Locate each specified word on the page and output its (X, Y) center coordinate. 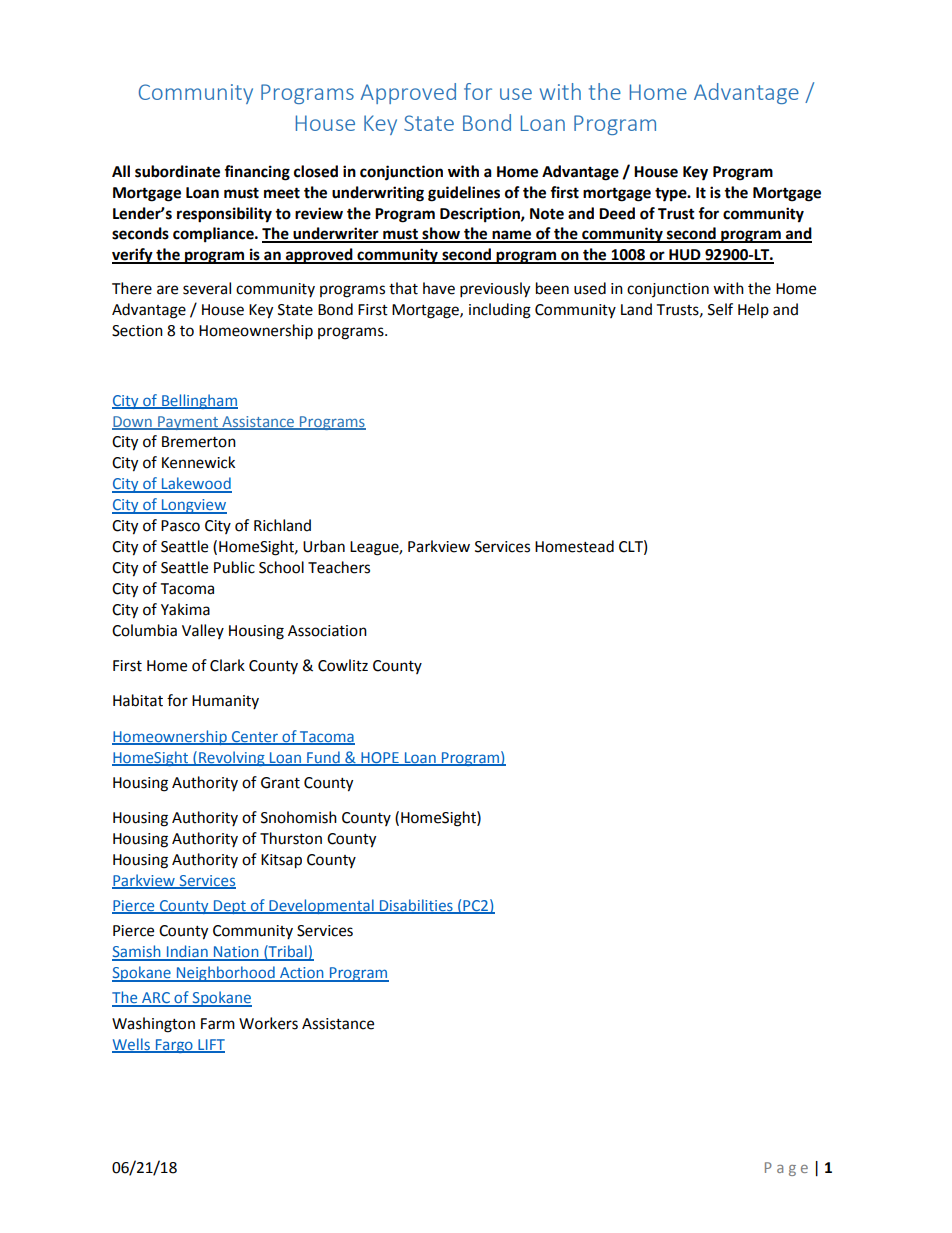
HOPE (380, 758)
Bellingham (199, 401)
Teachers (339, 567)
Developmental (321, 906)
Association (327, 631)
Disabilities (416, 906)
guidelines (464, 194)
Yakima (185, 609)
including (500, 311)
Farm (218, 1024)
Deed (617, 213)
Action (302, 974)
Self (720, 309)
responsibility (224, 215)
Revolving (232, 758)
